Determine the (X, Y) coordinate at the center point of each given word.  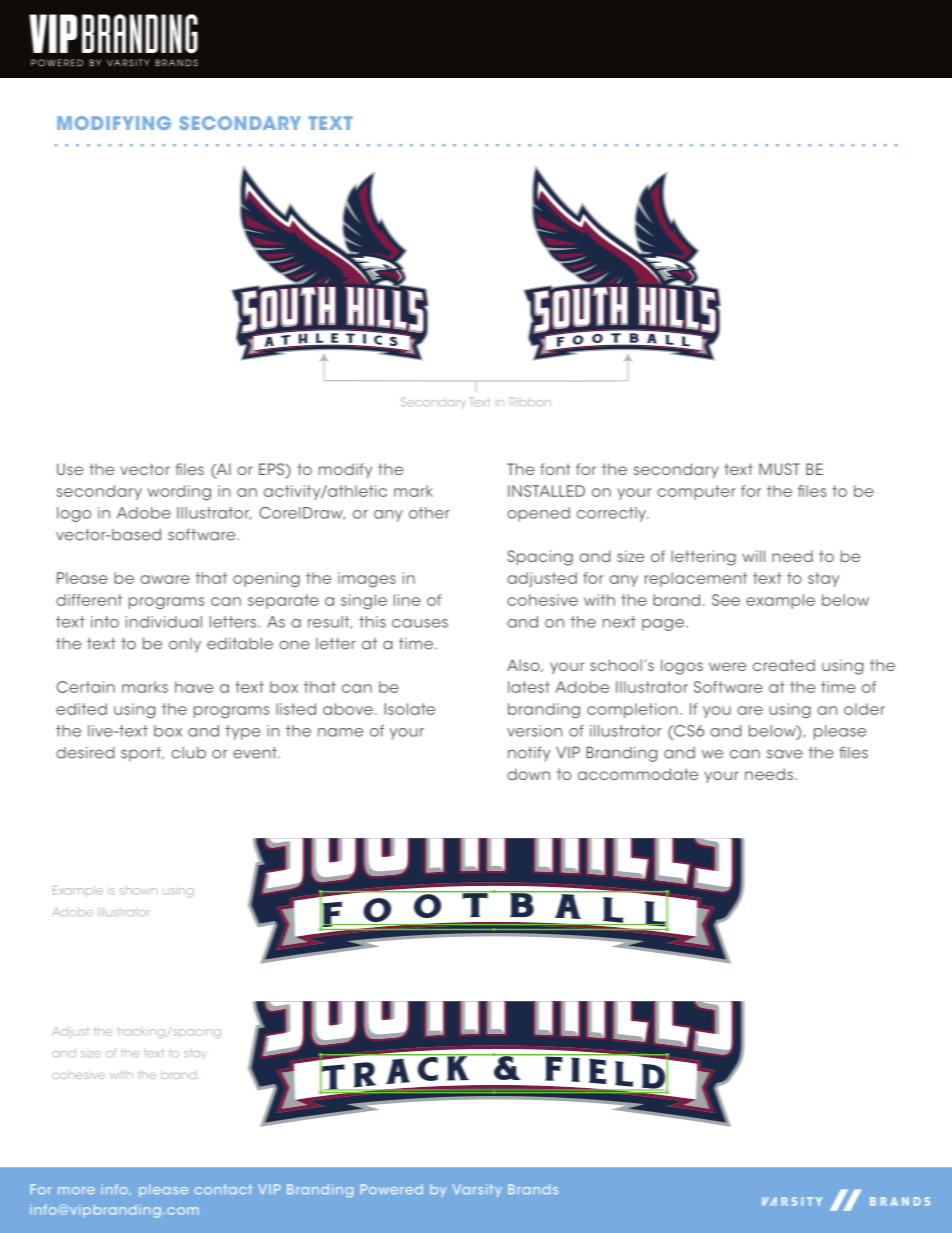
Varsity (477, 1190)
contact (223, 1189)
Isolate (409, 709)
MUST (779, 469)
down (528, 774)
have (194, 687)
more (76, 1191)
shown (138, 891)
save (785, 754)
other (429, 513)
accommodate (638, 774)
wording (179, 493)
